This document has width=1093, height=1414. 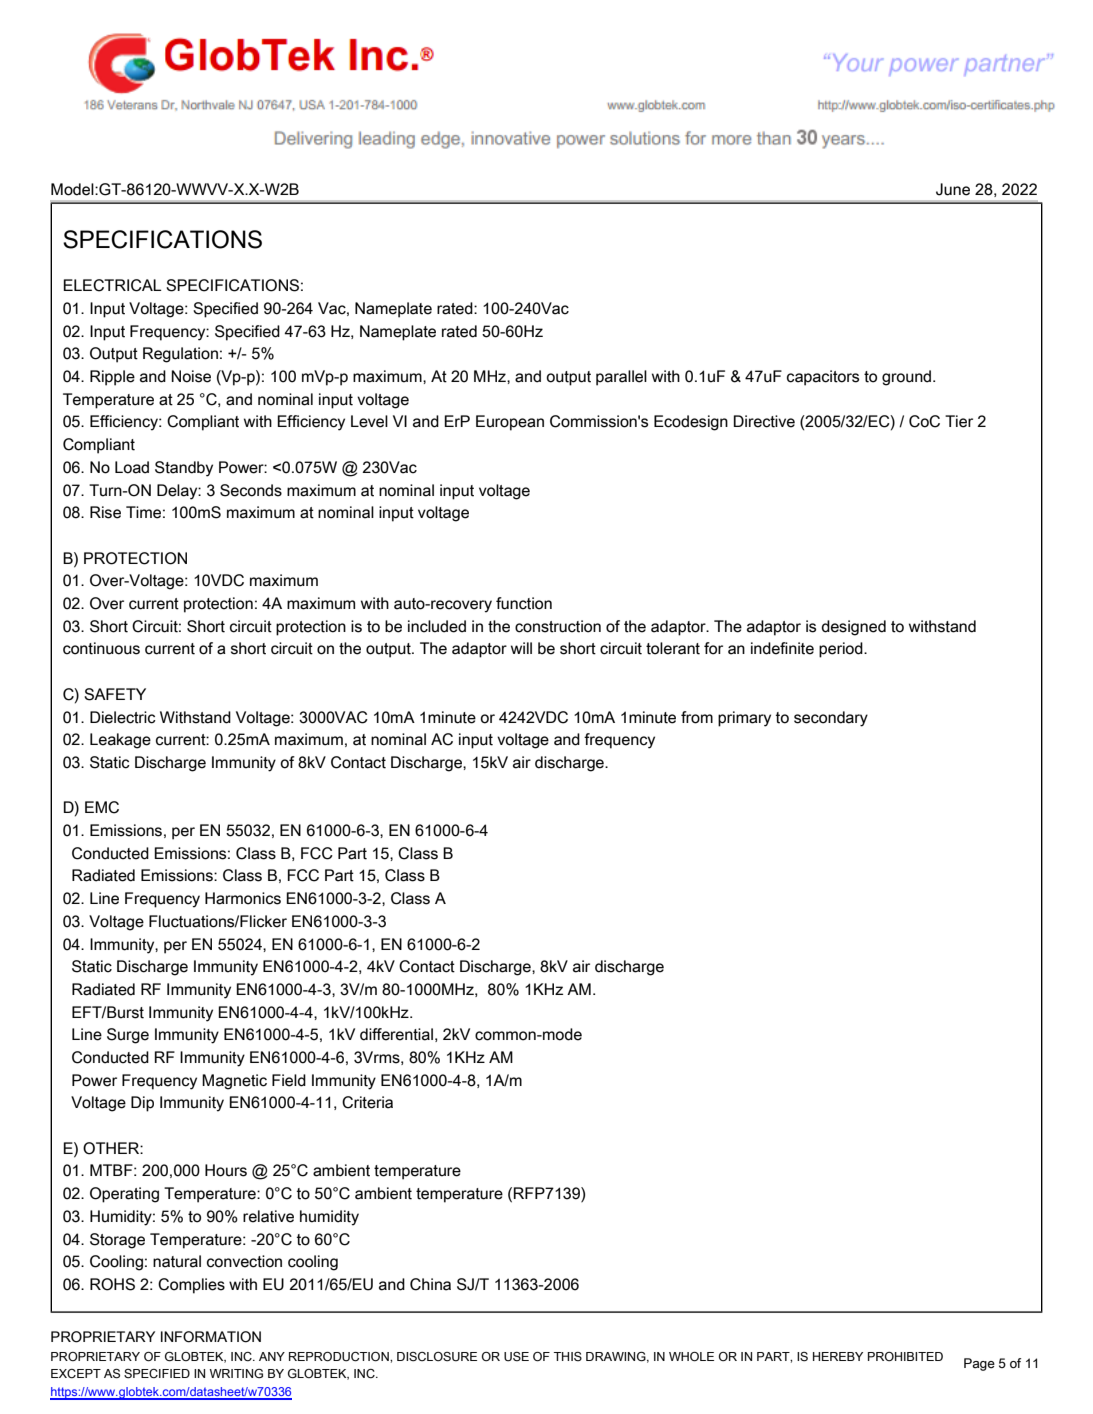 What do you see at coordinates (953, 189) in the document?
I see `June` at bounding box center [953, 189].
